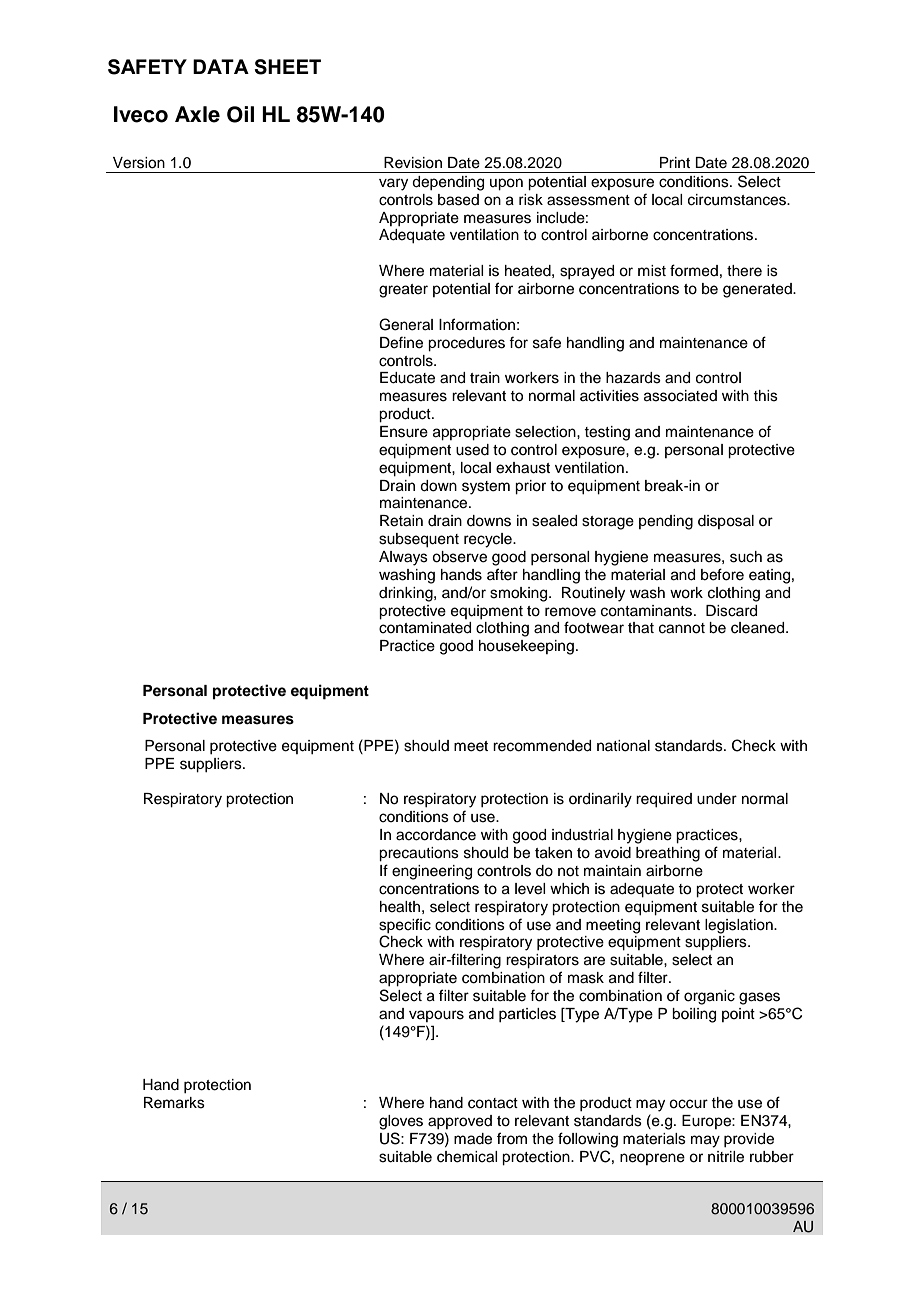  I want to click on Revision, so click(413, 163).
